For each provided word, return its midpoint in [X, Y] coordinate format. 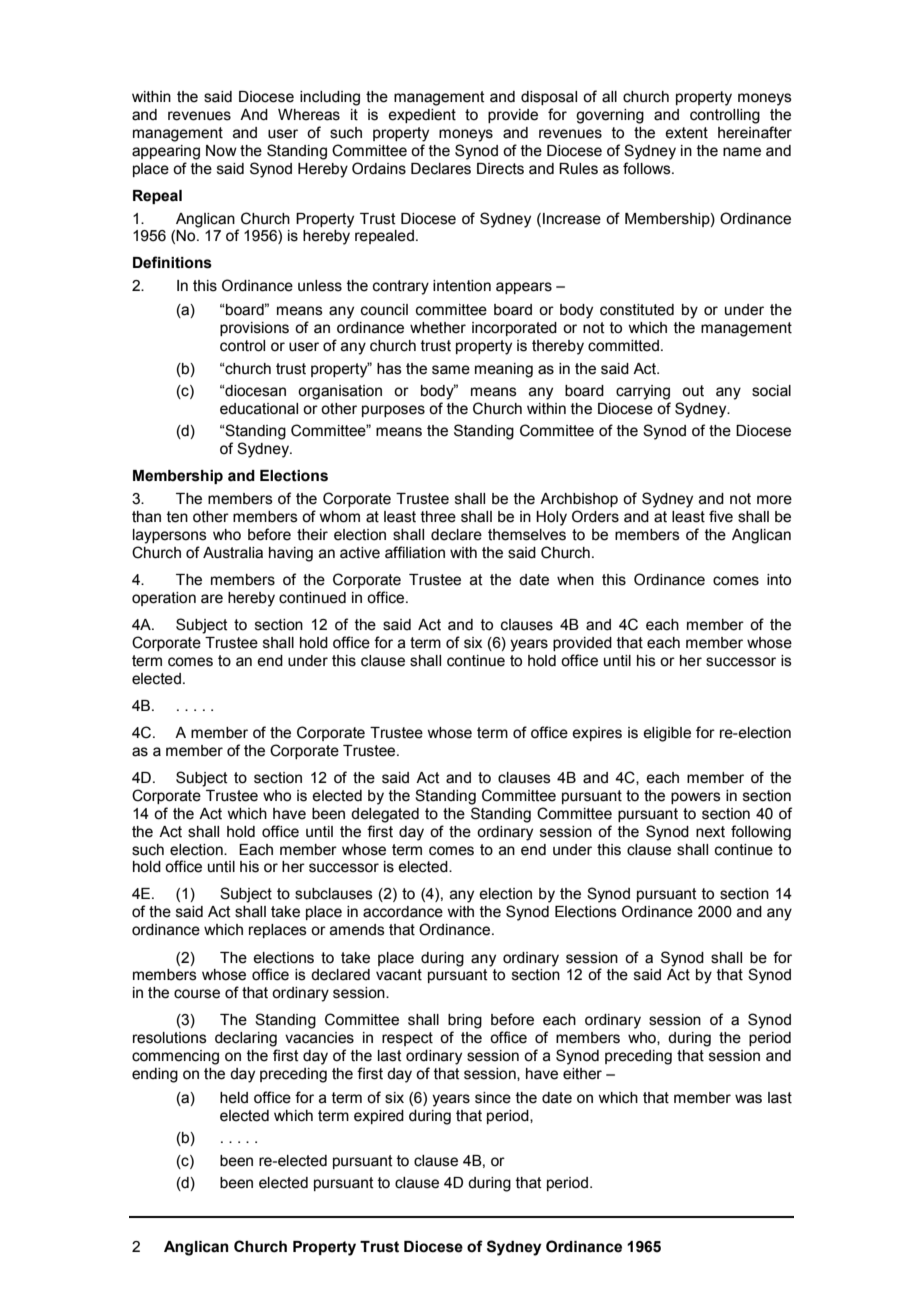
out [693, 391]
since [493, 1098]
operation [164, 599]
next [710, 832]
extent [686, 133]
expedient [422, 116]
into [779, 580]
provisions [254, 329]
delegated [385, 815]
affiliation [415, 552]
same [451, 370]
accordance [403, 912]
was [748, 1099]
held [234, 1098]
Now [221, 151]
